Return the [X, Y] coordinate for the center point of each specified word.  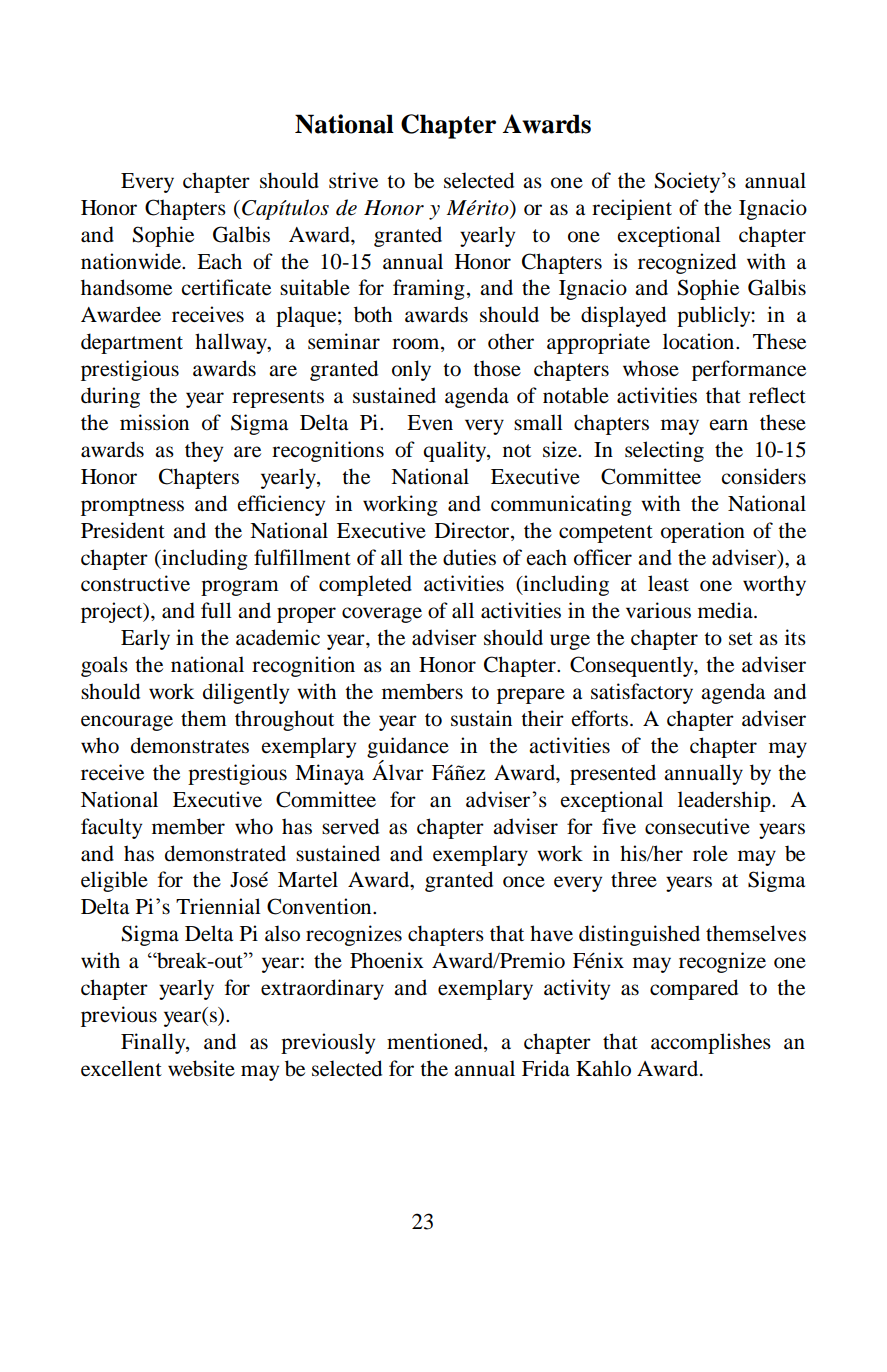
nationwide [132, 261]
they [204, 451]
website [201, 1068]
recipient [632, 209]
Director [473, 530]
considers [763, 476]
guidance [408, 747]
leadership [725, 801]
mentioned [436, 1042]
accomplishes [711, 1043]
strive [353, 180]
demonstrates [190, 745]
